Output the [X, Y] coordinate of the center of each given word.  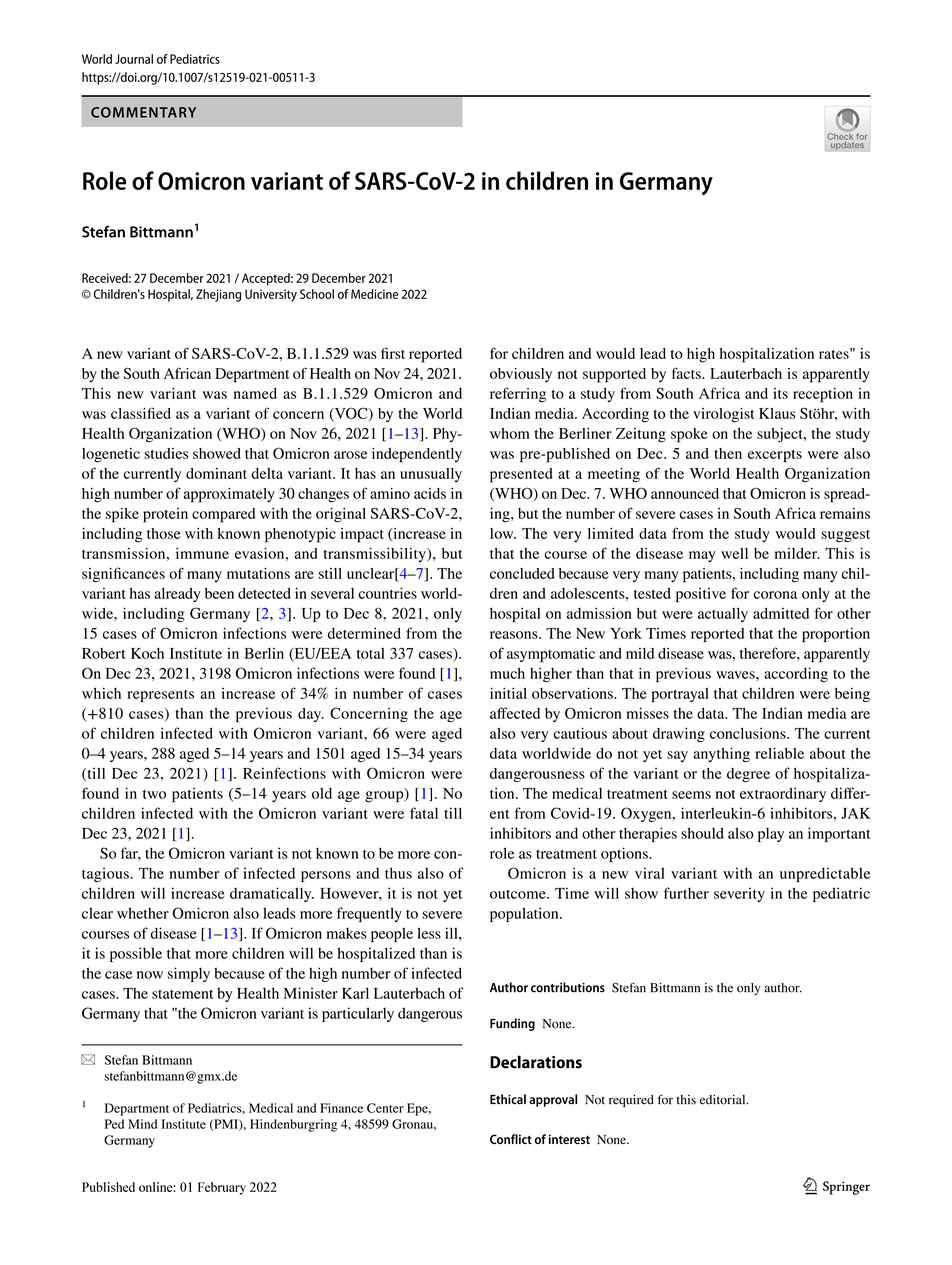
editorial [724, 1100]
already [177, 595]
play [771, 835]
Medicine [374, 294]
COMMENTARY [143, 112]
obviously [521, 375]
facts [687, 373]
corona [775, 595]
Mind [142, 1124]
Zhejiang [218, 295]
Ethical [508, 1099]
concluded [522, 573]
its [780, 393]
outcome [519, 894]
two [154, 794]
